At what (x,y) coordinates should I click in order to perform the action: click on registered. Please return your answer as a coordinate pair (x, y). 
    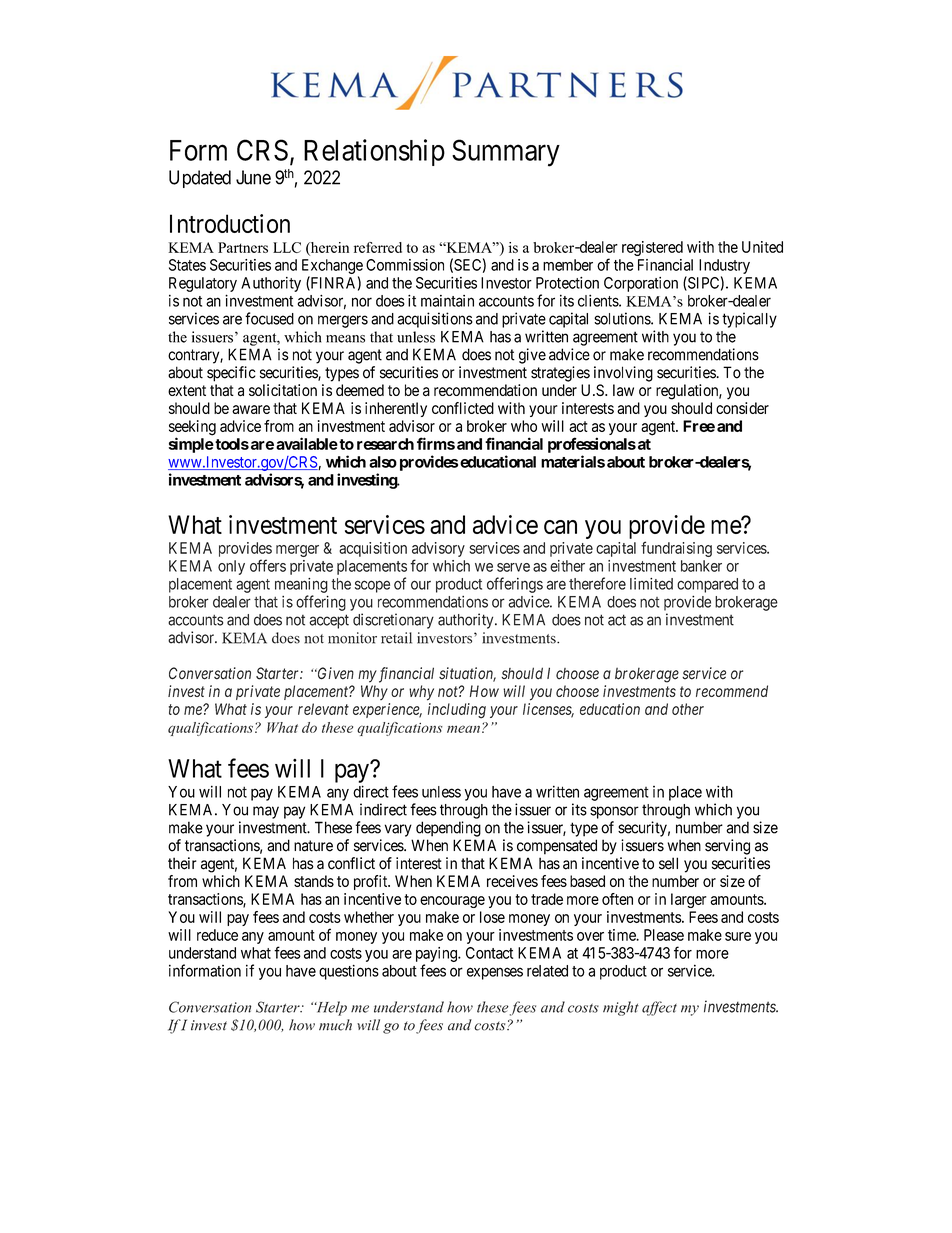
    Looking at the image, I should click on (652, 248).
